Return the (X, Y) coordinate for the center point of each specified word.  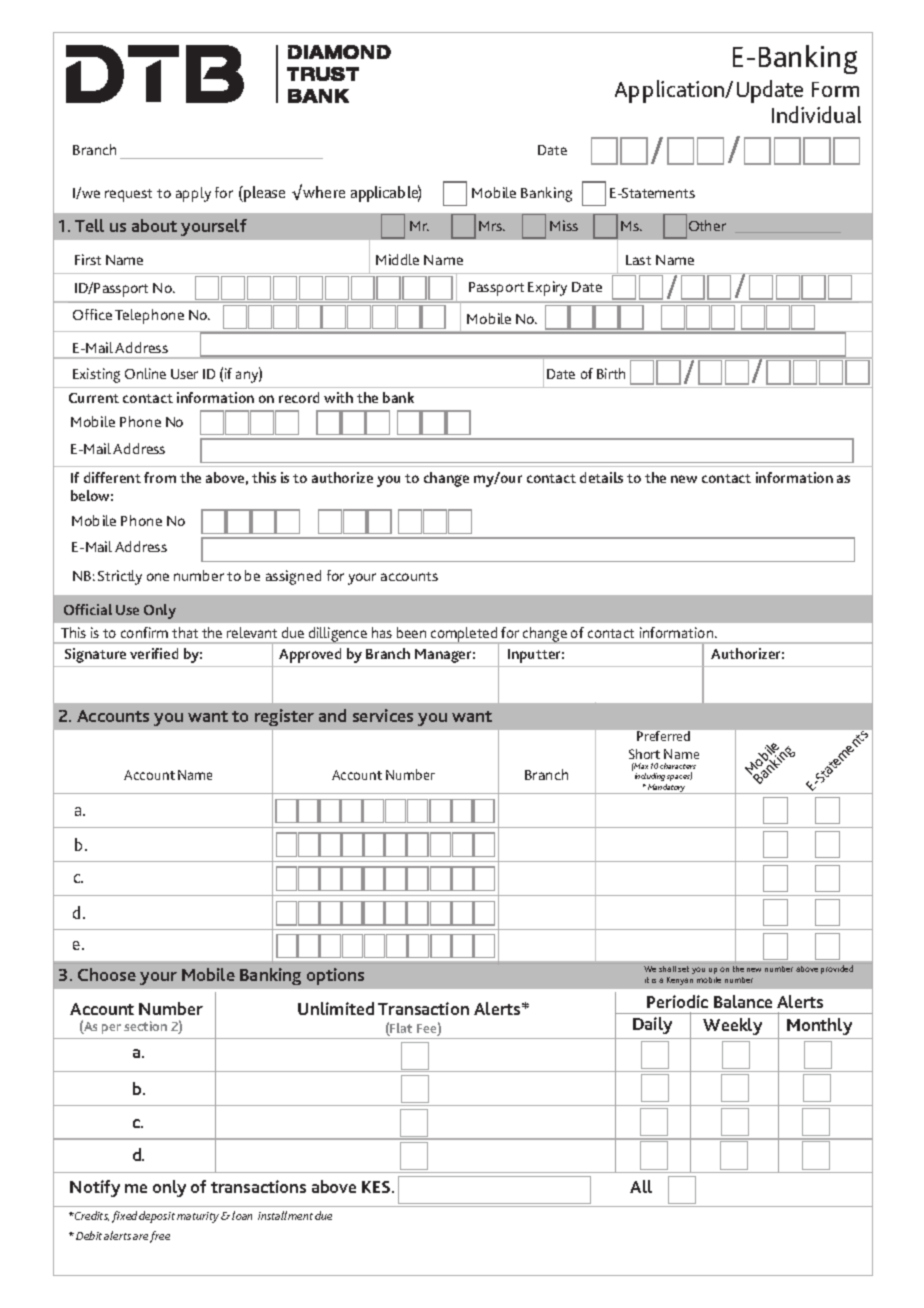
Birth (611, 373)
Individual (816, 114)
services (383, 715)
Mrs (492, 226)
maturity (199, 1217)
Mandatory (667, 789)
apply (193, 194)
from (160, 477)
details (601, 477)
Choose (107, 974)
